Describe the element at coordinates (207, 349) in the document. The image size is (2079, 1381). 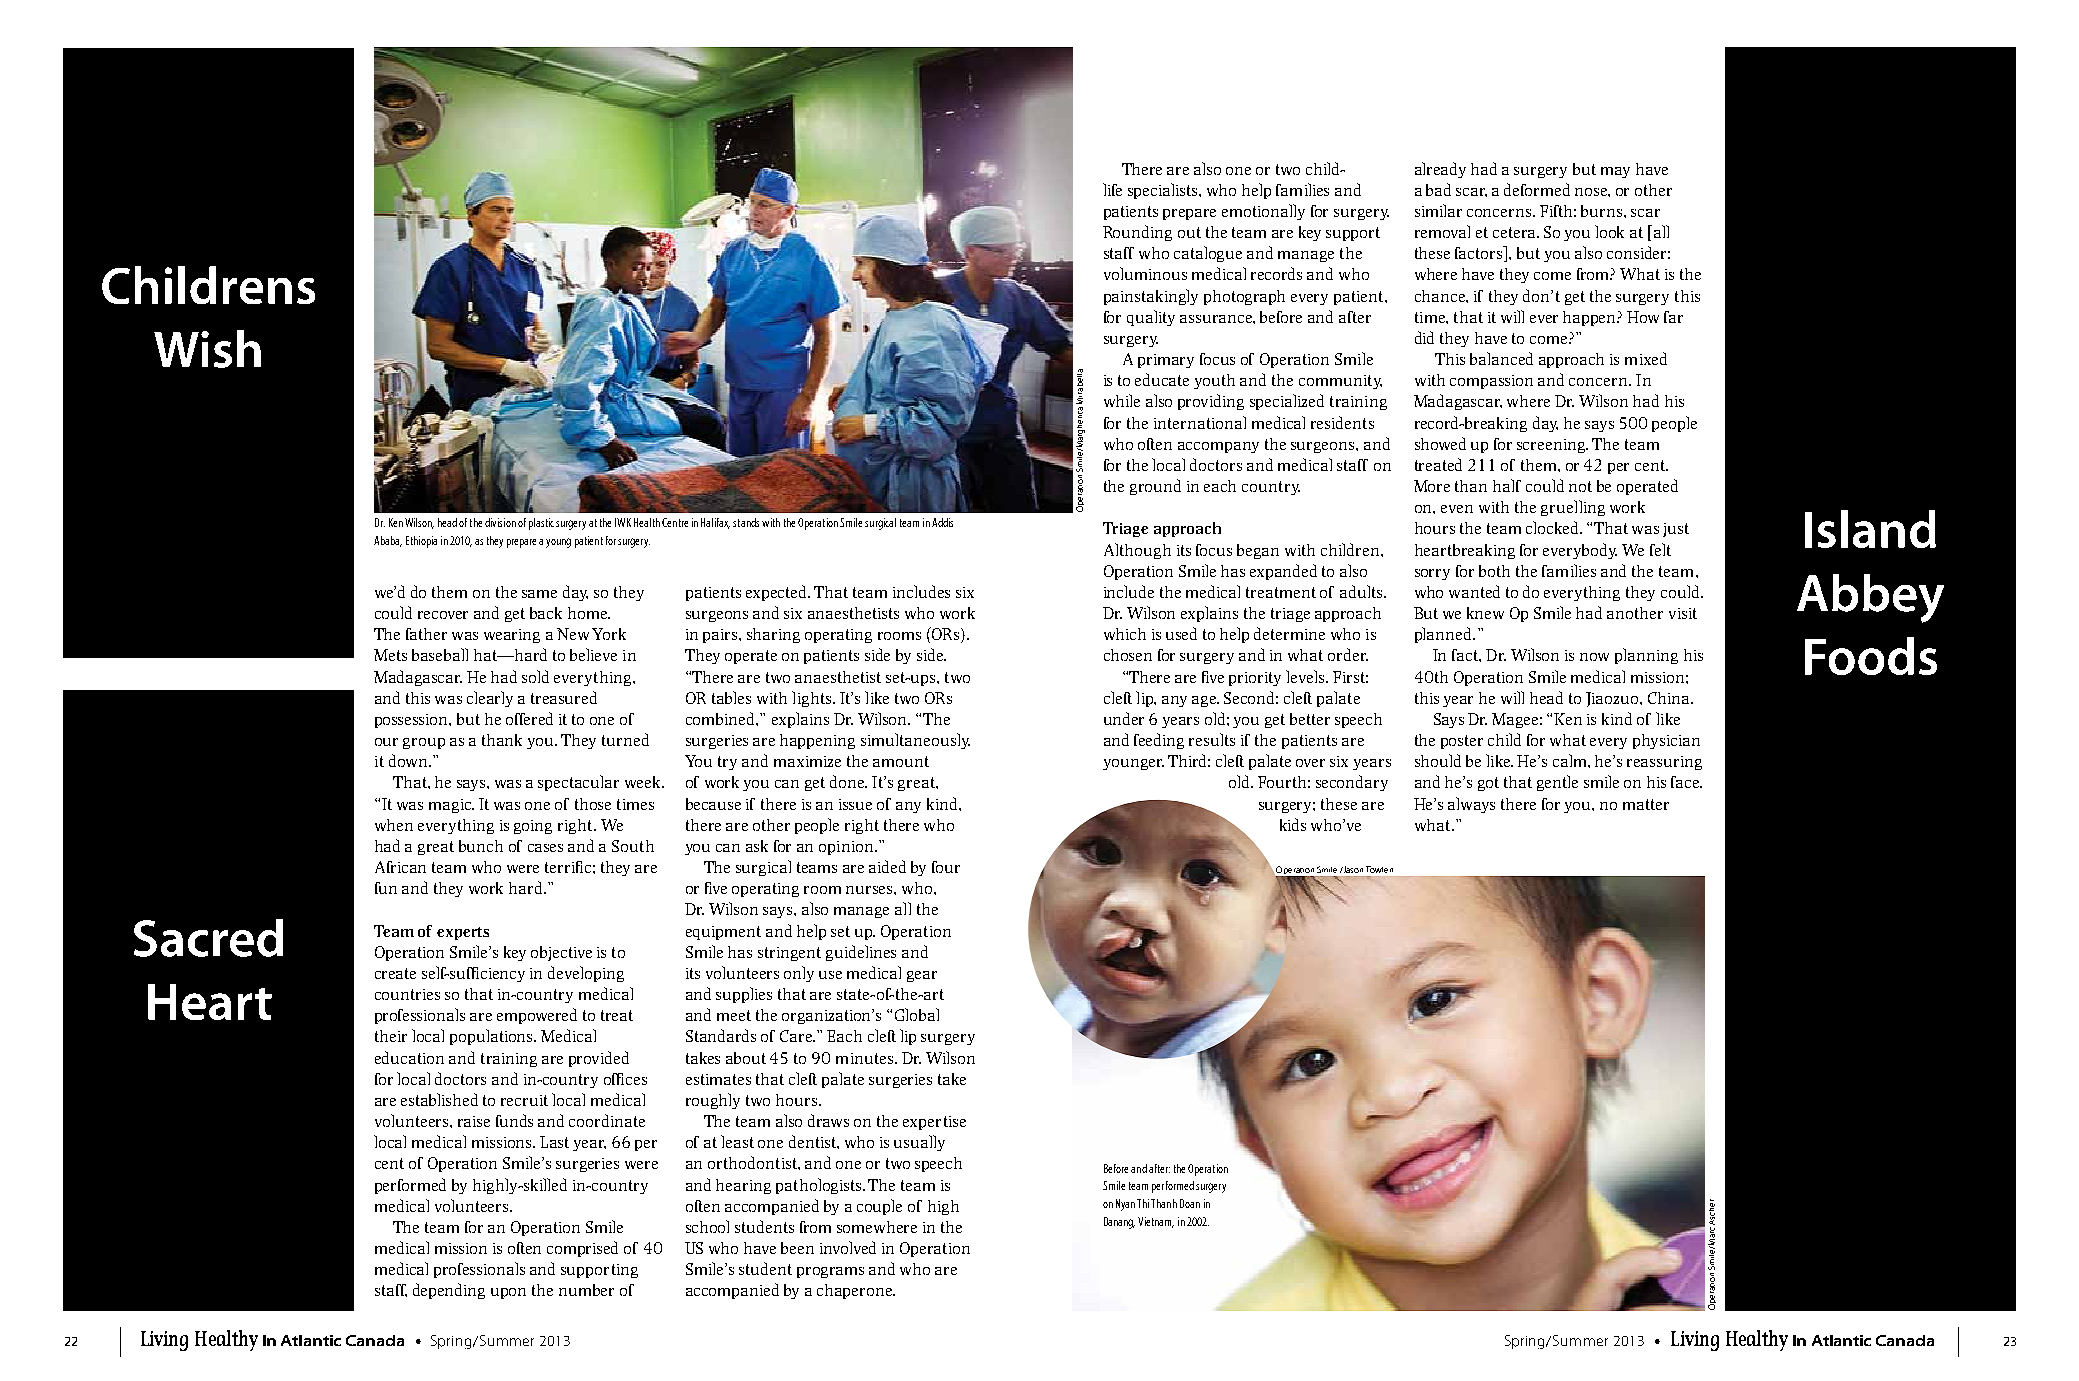
I see `Wish` at that location.
